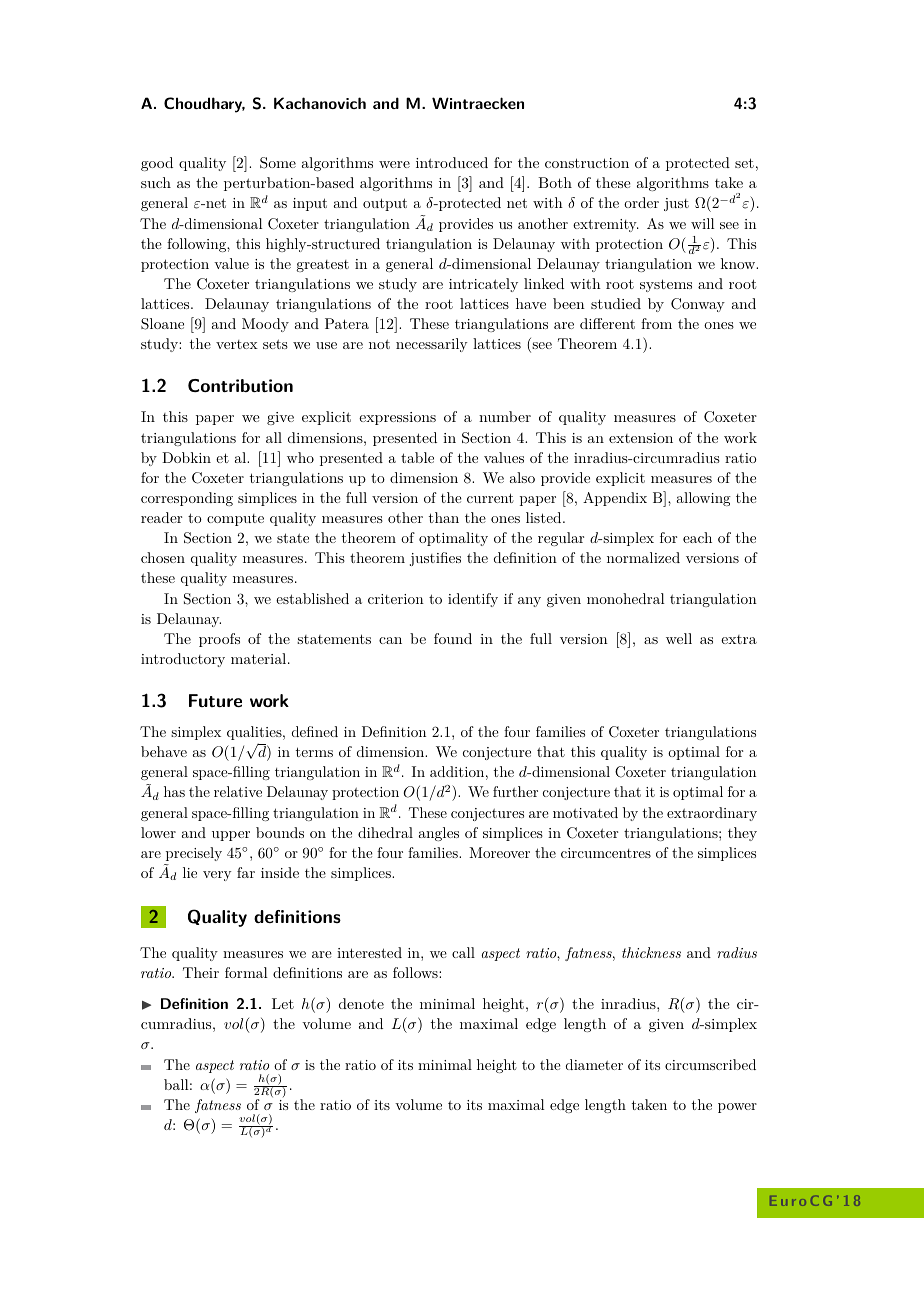  Describe the element at coordinates (219, 640) in the screenshot. I see `proofs` at that location.
